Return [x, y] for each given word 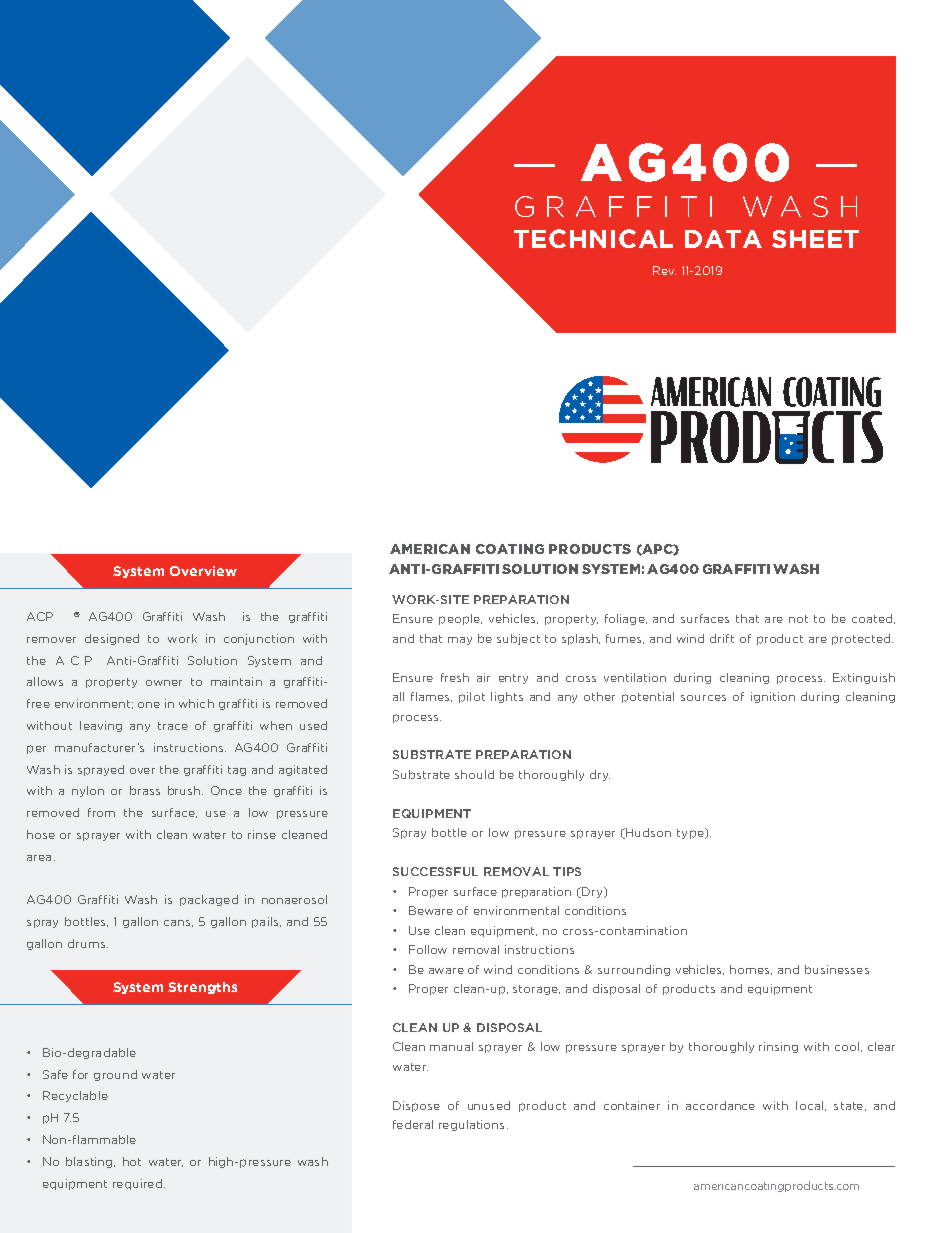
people [460, 619]
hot [132, 1161]
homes [751, 970]
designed [112, 639]
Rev [664, 270]
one [149, 705]
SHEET [815, 239]
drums [88, 943]
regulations [471, 1125]
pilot [472, 697]
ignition [773, 697]
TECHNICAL [593, 238]
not [798, 619]
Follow [428, 949]
